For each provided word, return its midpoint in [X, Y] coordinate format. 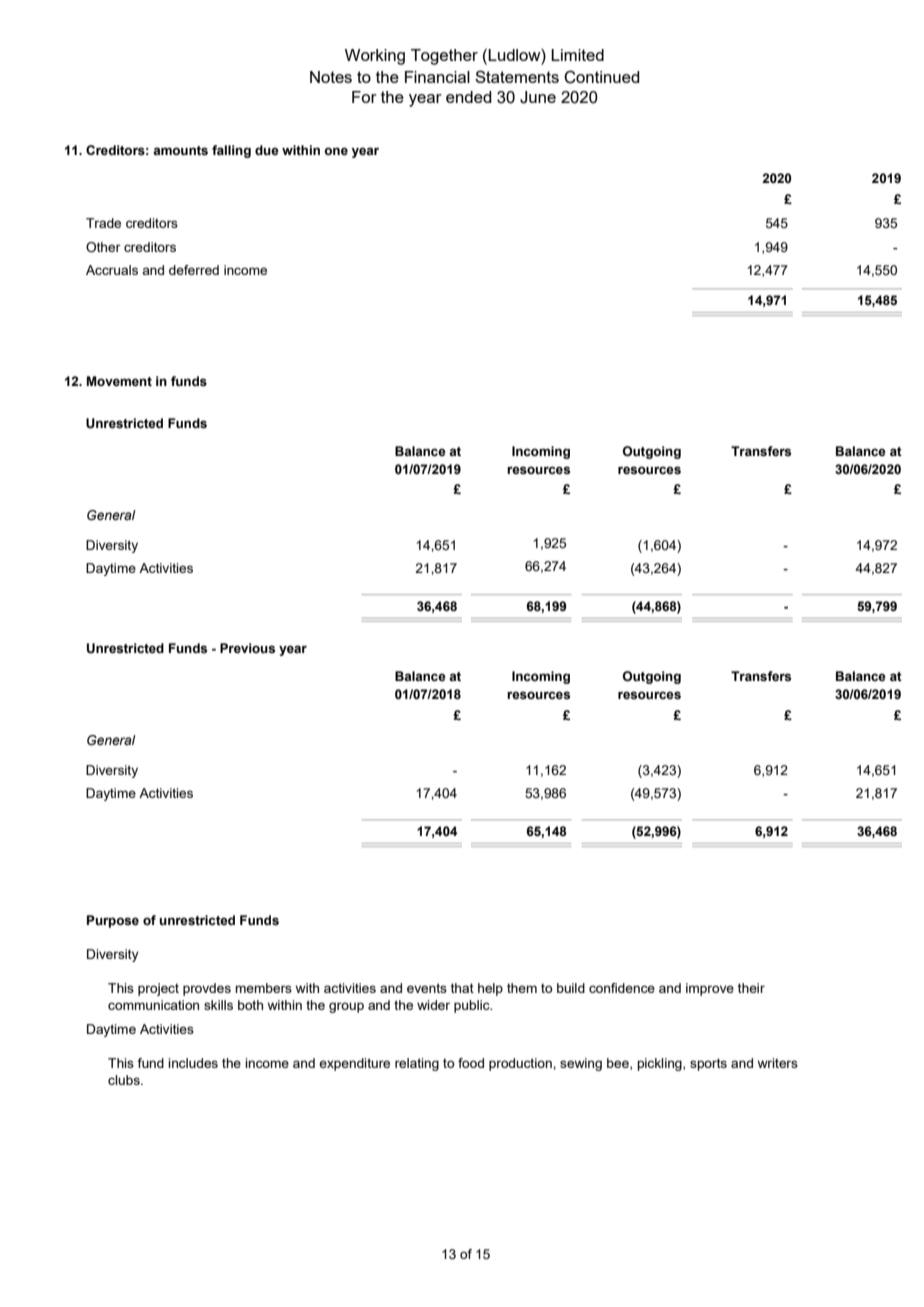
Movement [119, 381]
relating [417, 1064]
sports [708, 1064]
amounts [180, 151]
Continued [602, 77]
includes [193, 1063]
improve [710, 989]
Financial [437, 77]
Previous [247, 648]
